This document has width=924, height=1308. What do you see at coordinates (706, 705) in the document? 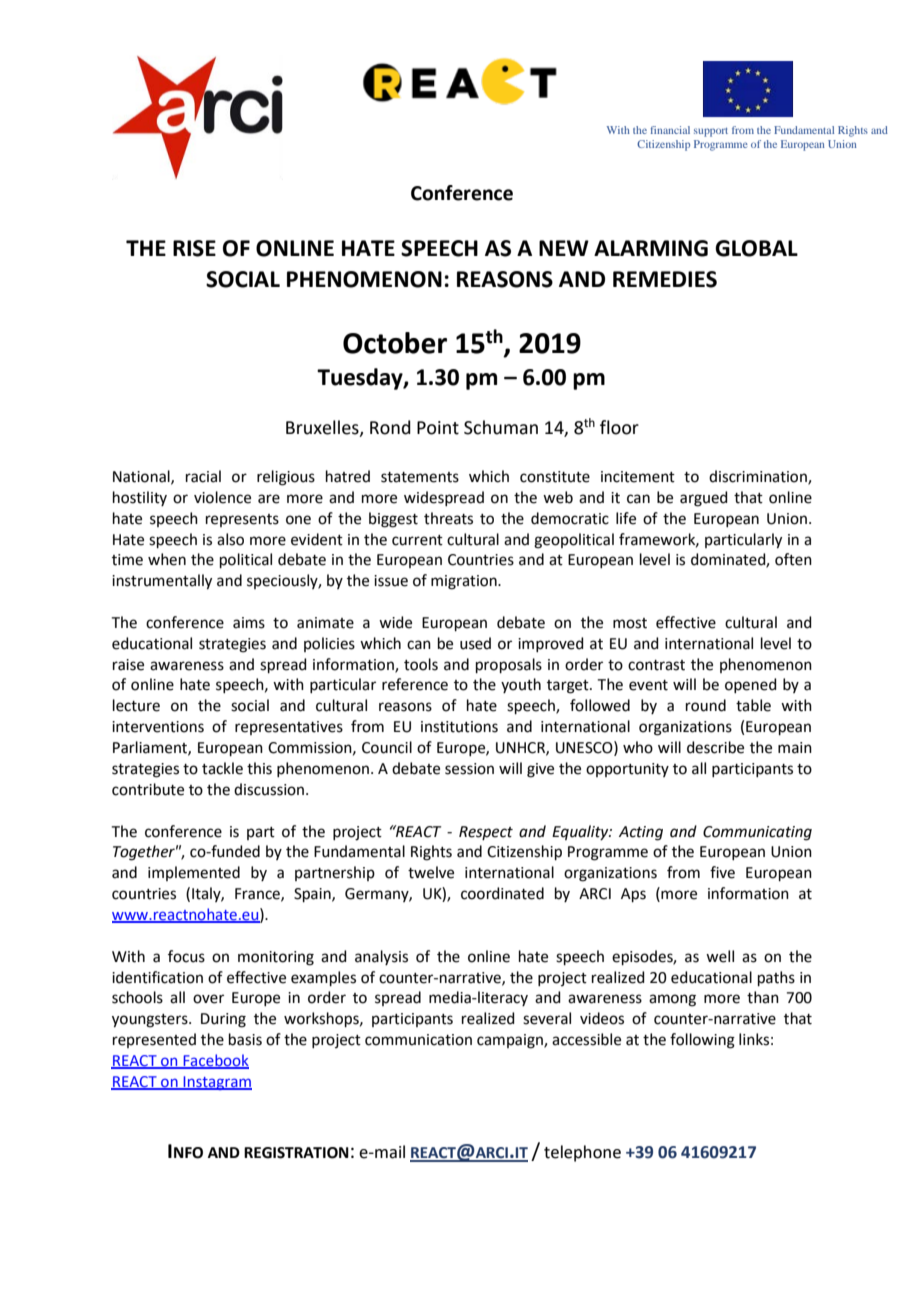
I see `round` at bounding box center [706, 705].
